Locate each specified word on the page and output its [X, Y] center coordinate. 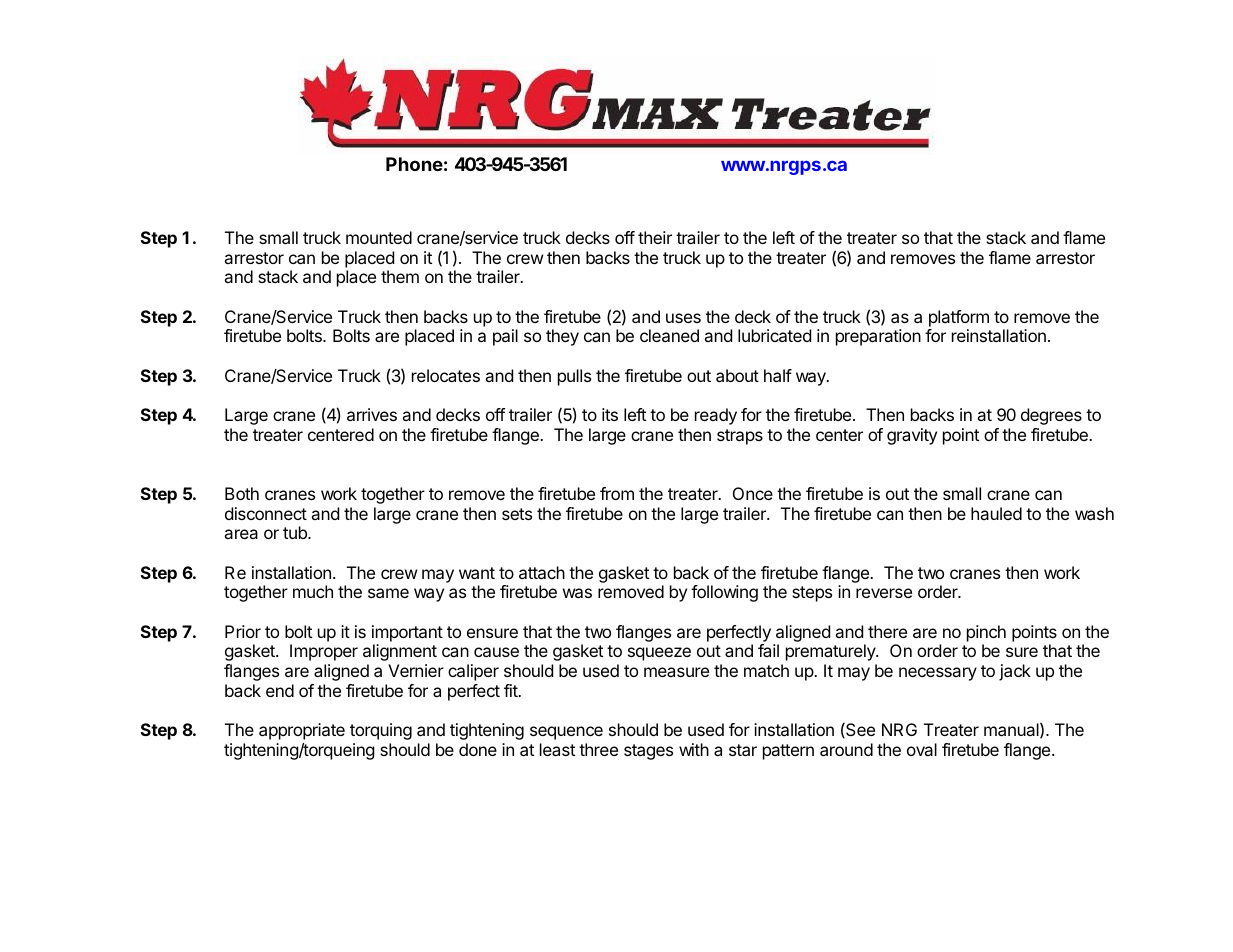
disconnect [266, 513]
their [655, 237]
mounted [379, 237]
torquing [381, 731]
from [617, 493]
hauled [996, 513]
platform [959, 318]
